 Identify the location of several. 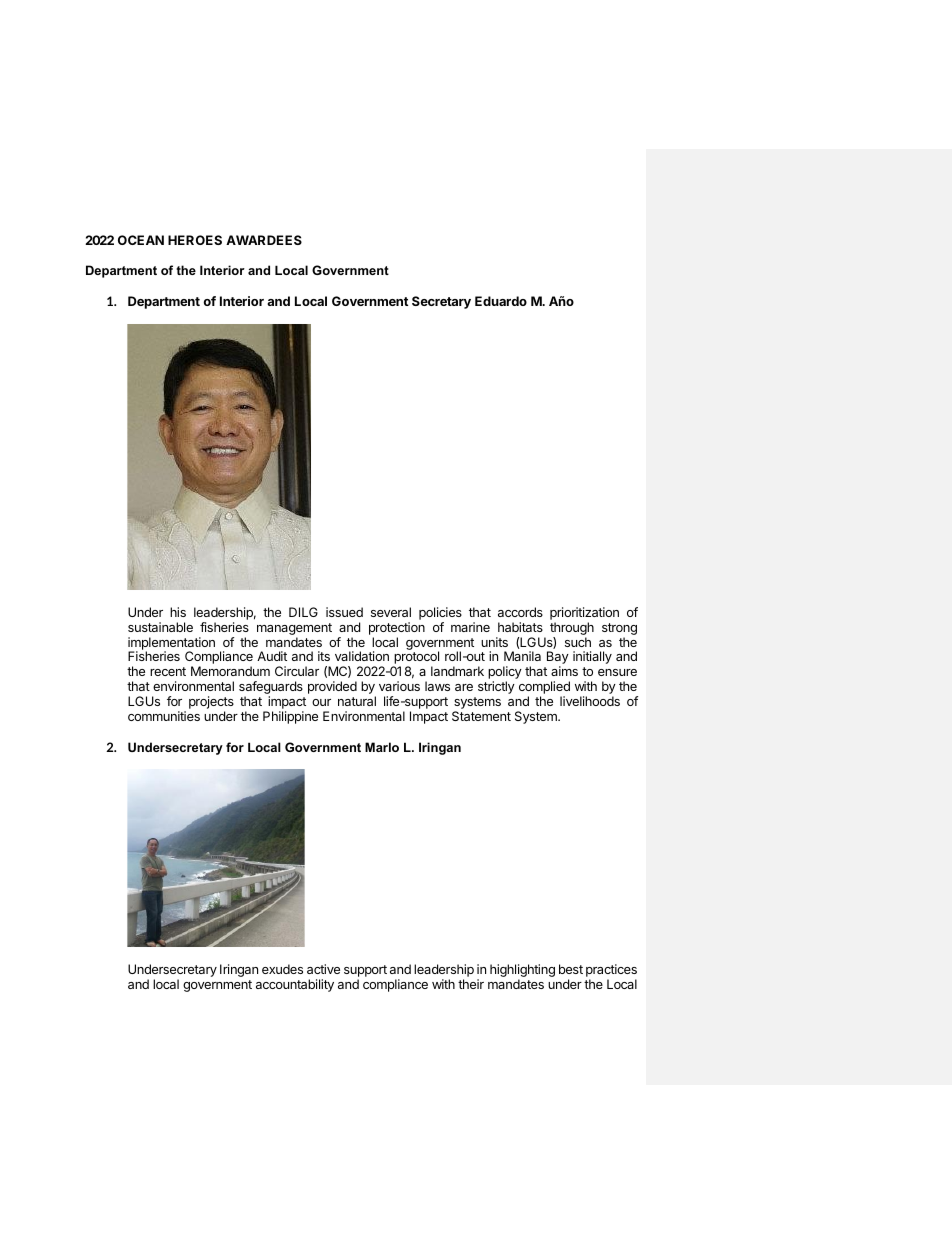
(391, 612).
